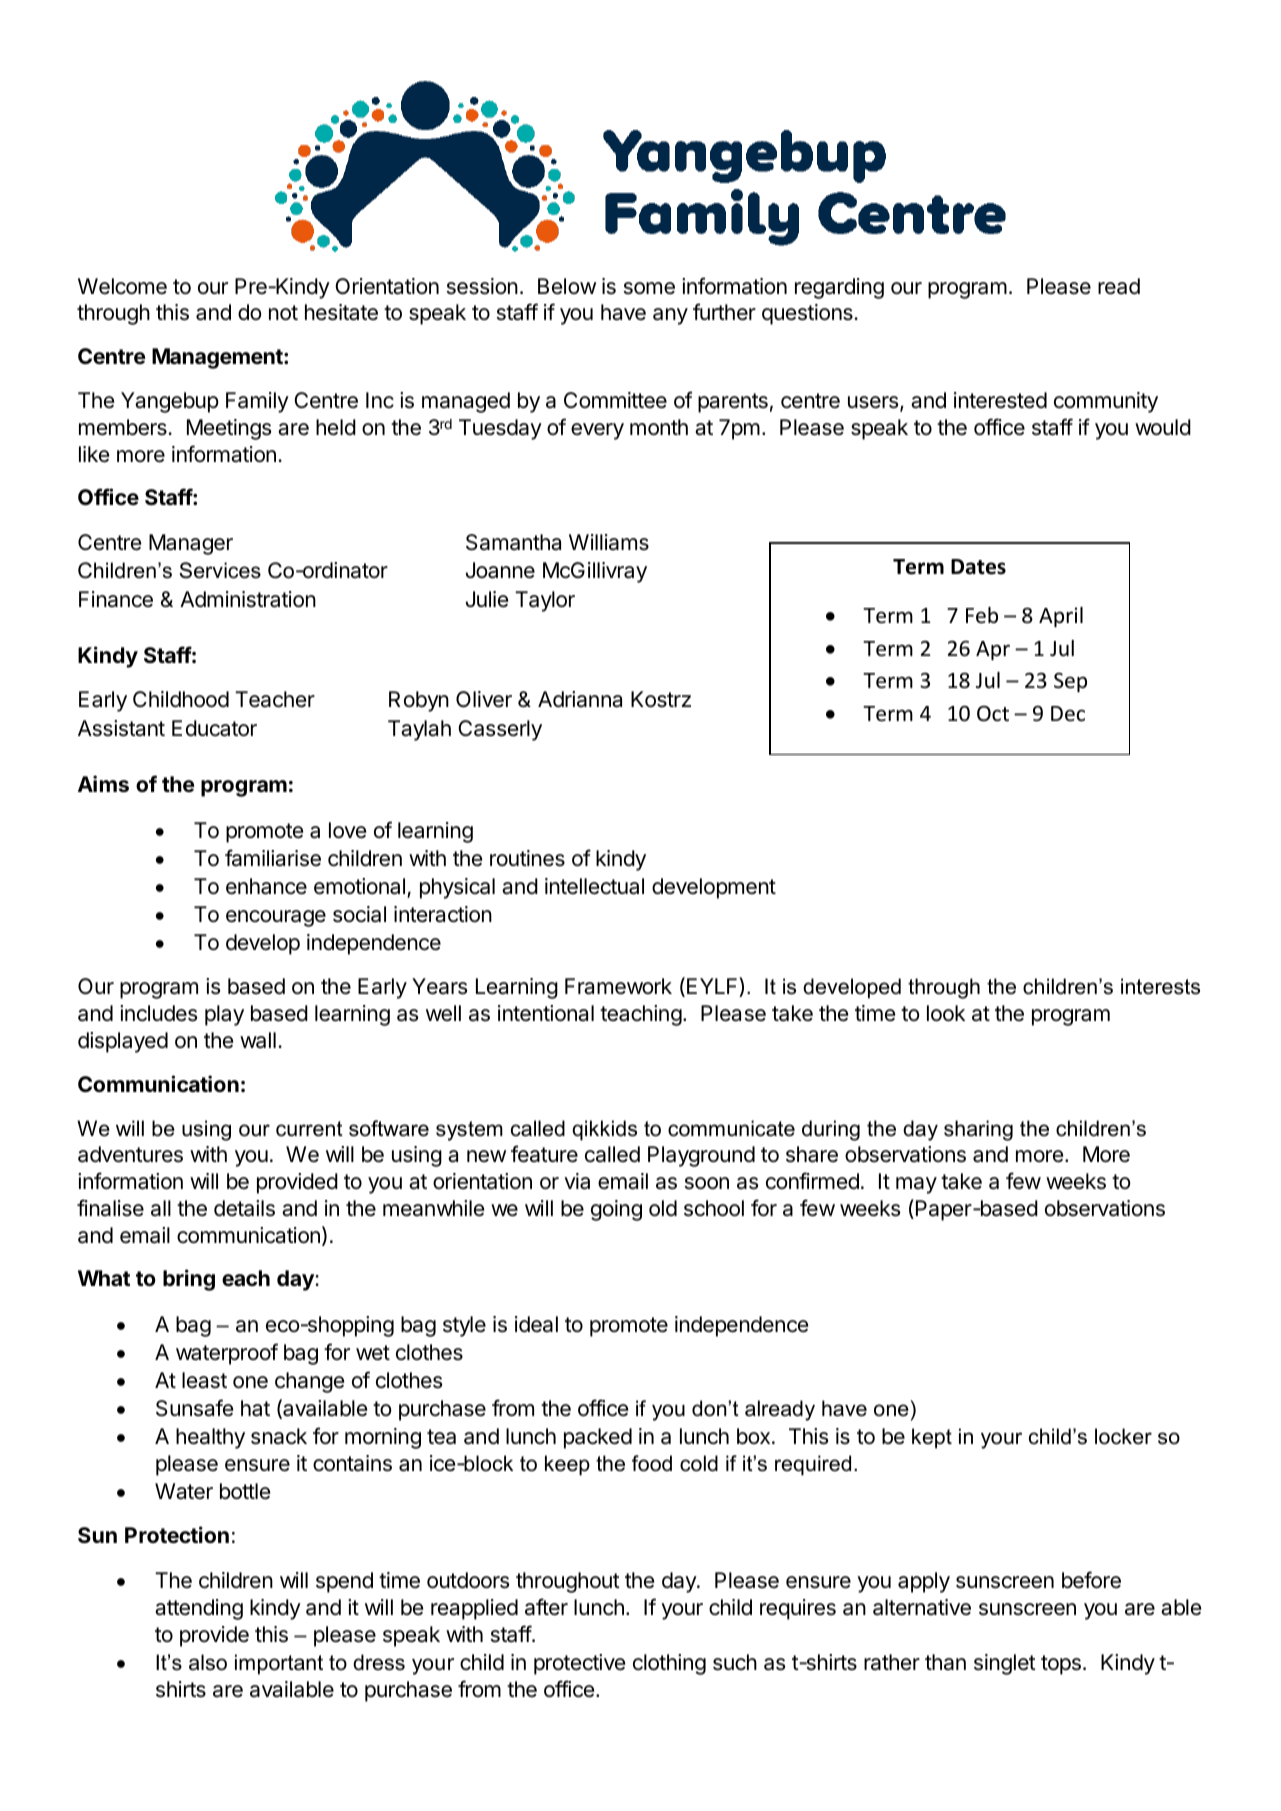  I want to click on not, so click(283, 313).
